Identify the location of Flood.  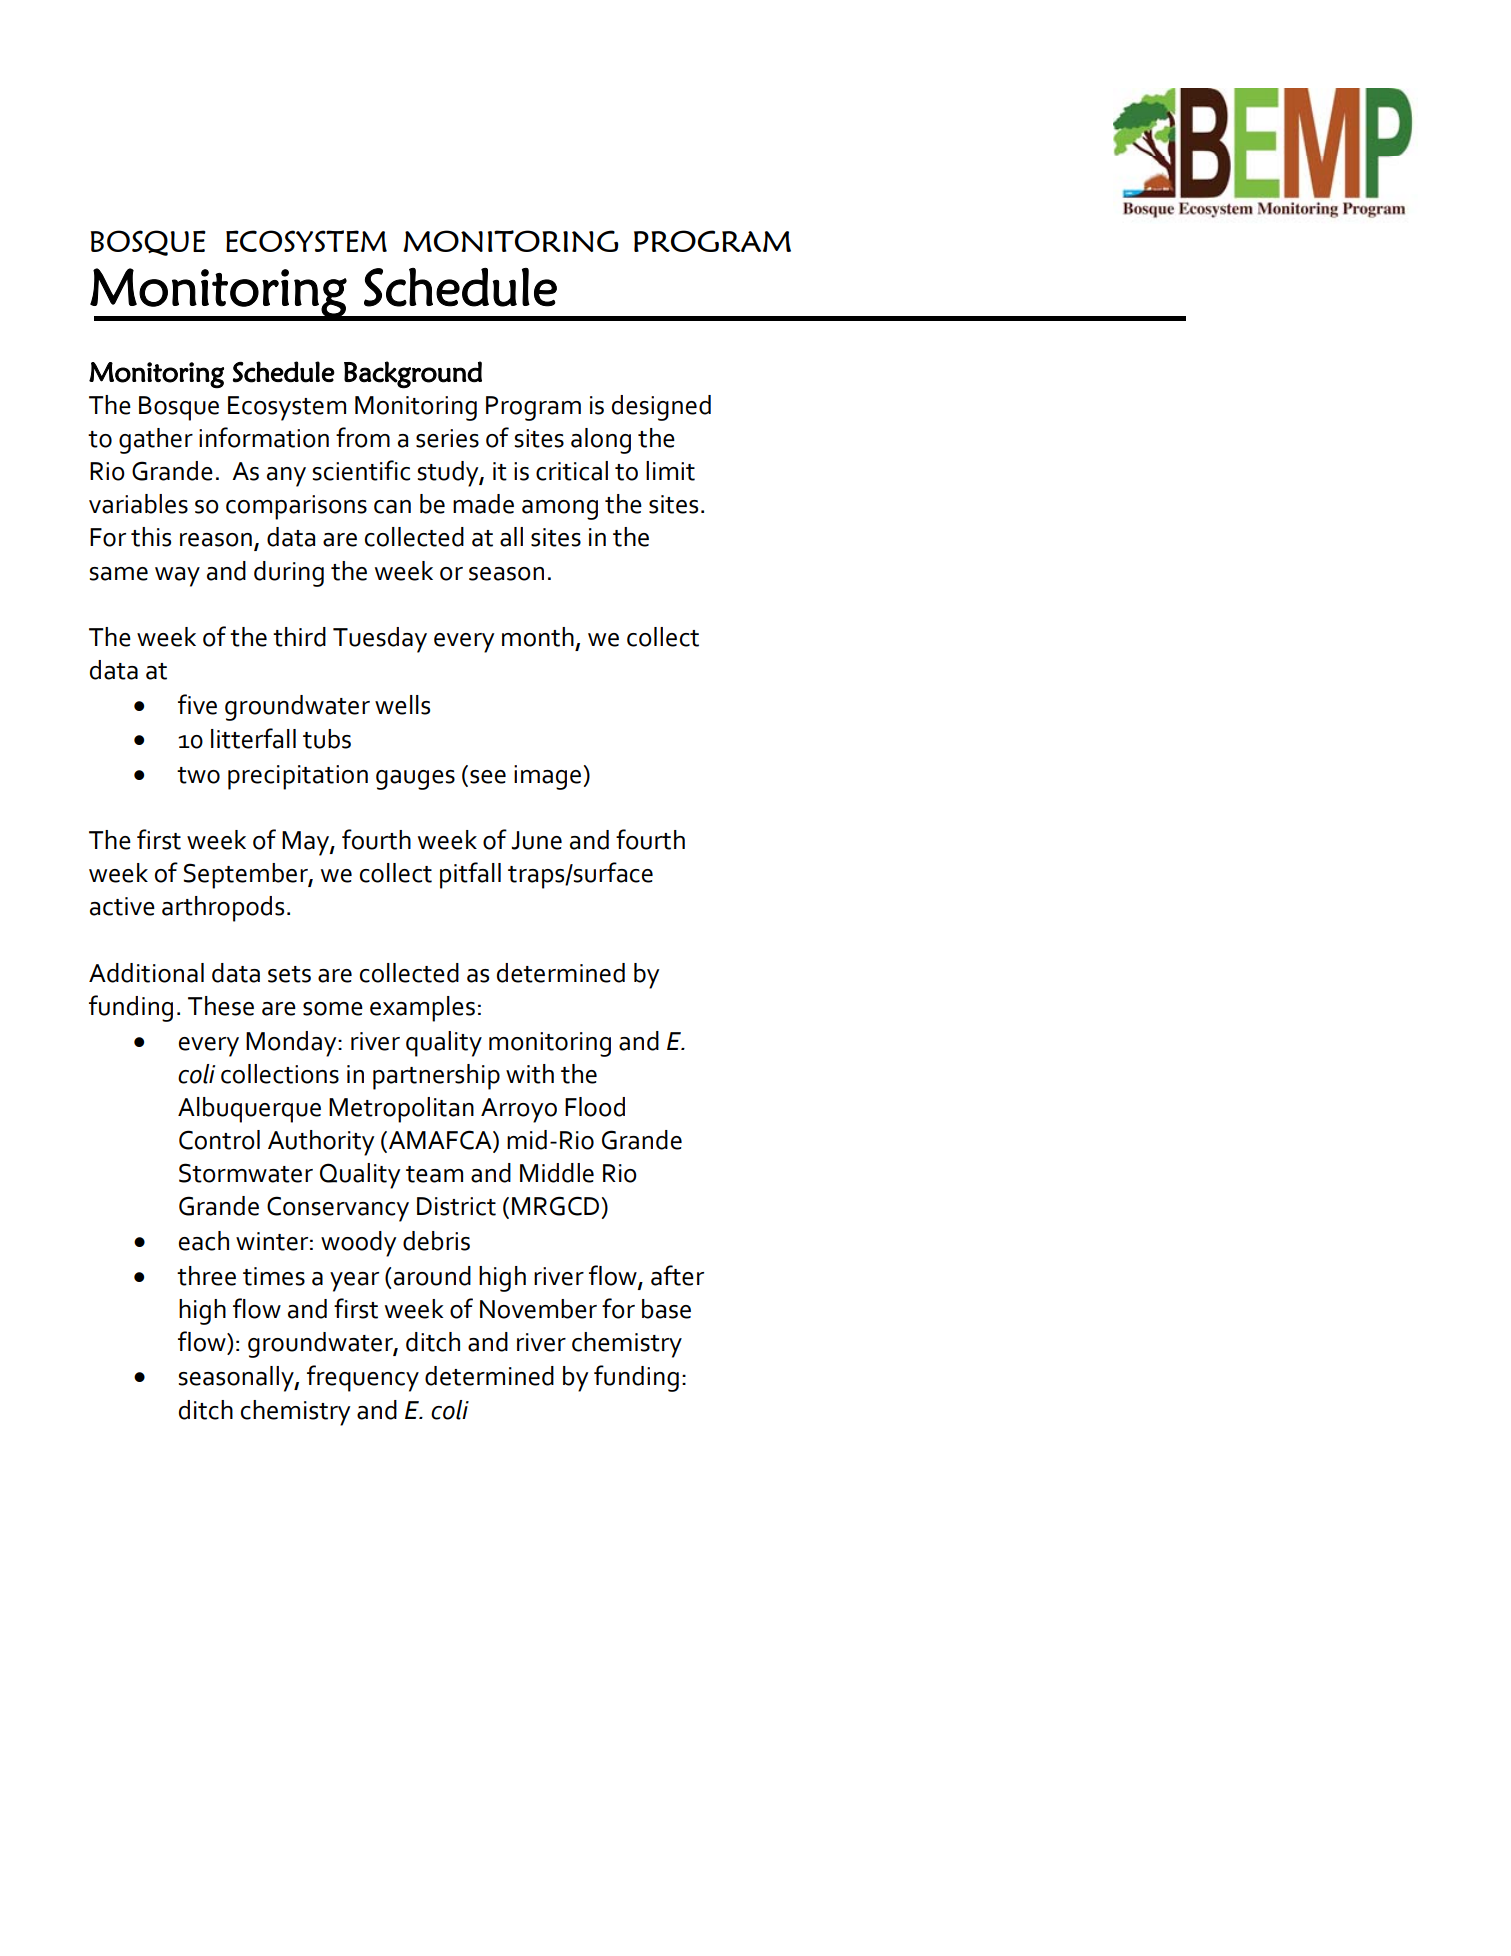
(595, 1107).
